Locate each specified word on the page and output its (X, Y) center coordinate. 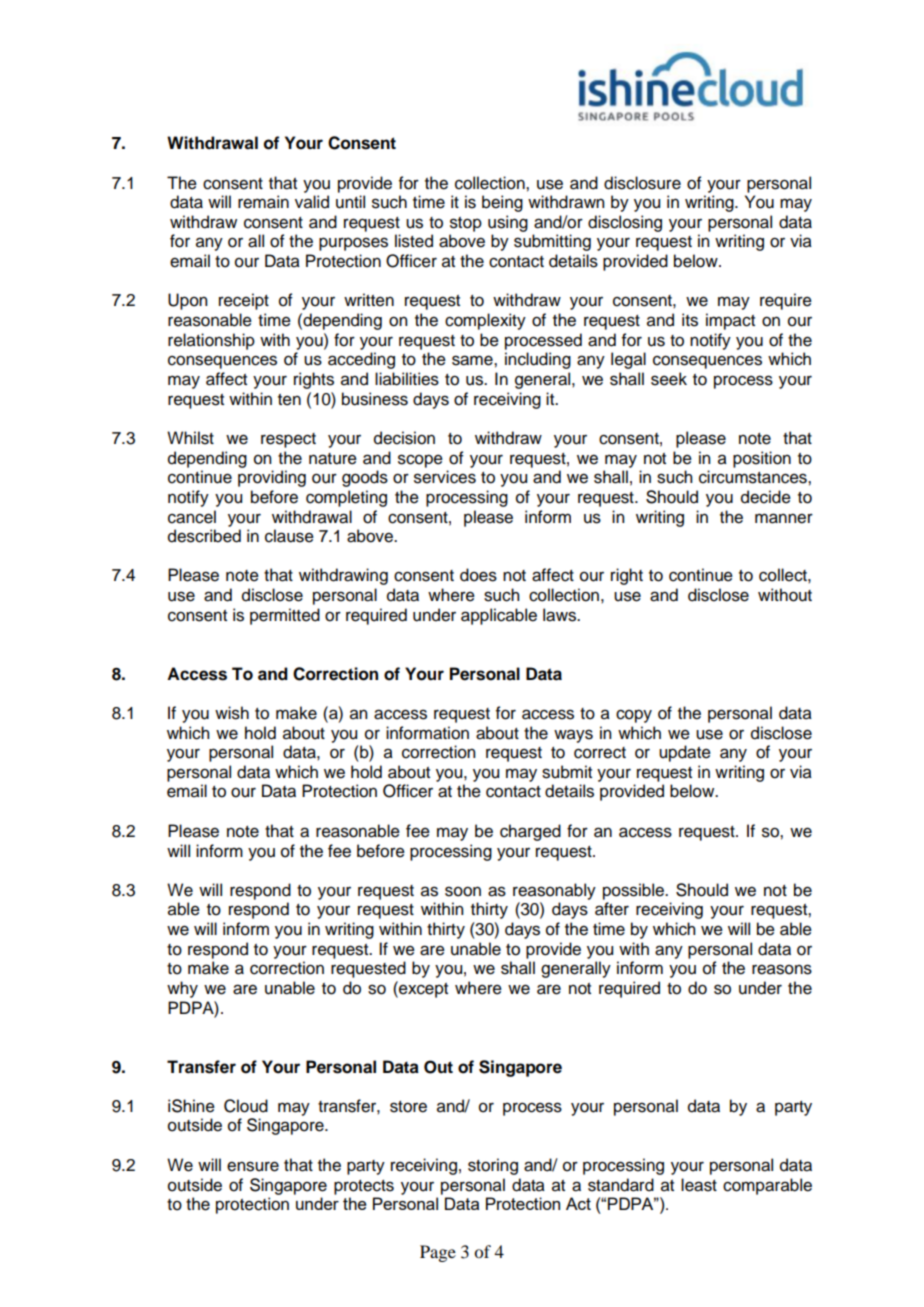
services (445, 477)
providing (272, 478)
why (182, 989)
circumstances (754, 477)
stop (466, 224)
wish (232, 713)
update (685, 753)
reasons (782, 969)
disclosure (642, 183)
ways (573, 736)
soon (463, 891)
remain (263, 202)
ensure (253, 1166)
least (699, 1185)
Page (438, 1253)
